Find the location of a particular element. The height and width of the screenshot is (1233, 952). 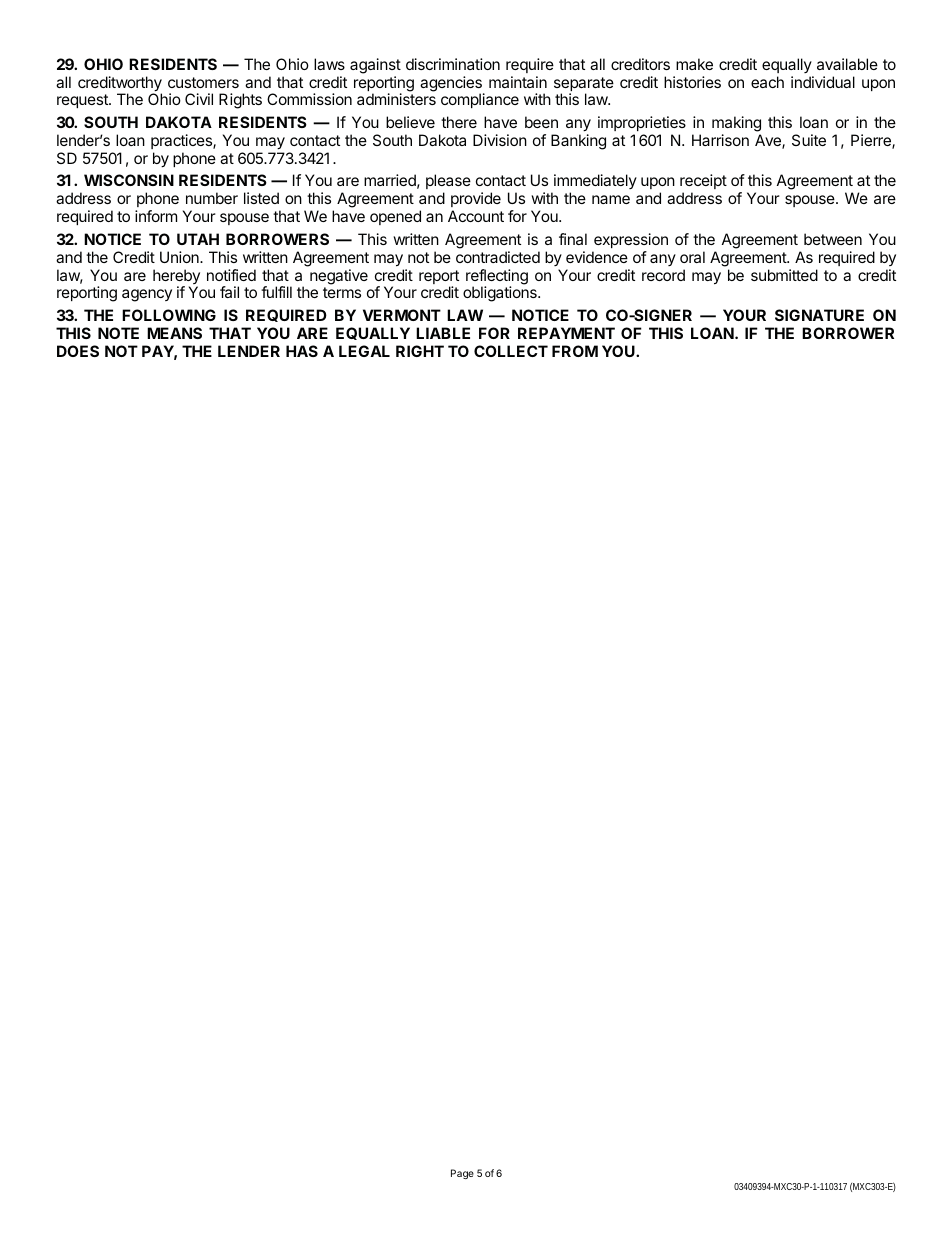

REPAYMENT is located at coordinates (566, 333).
